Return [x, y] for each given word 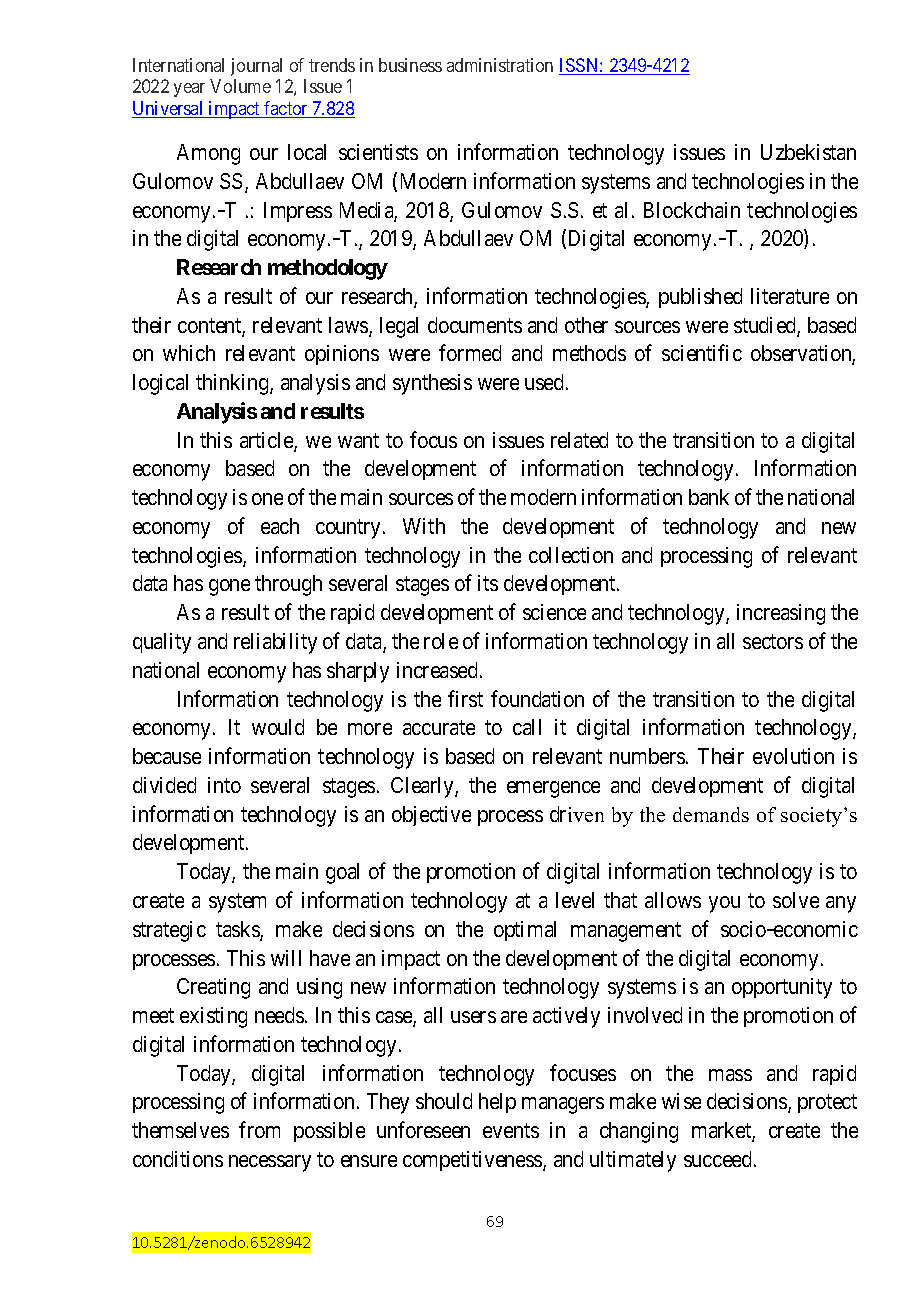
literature [790, 296]
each [280, 526]
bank [709, 497]
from [259, 1129]
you [724, 904]
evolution [793, 756]
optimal [525, 931]
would [278, 727]
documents [475, 325]
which [189, 353]
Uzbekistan [808, 152]
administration [500, 65]
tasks [238, 930]
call [527, 727]
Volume [240, 86]
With [424, 526]
